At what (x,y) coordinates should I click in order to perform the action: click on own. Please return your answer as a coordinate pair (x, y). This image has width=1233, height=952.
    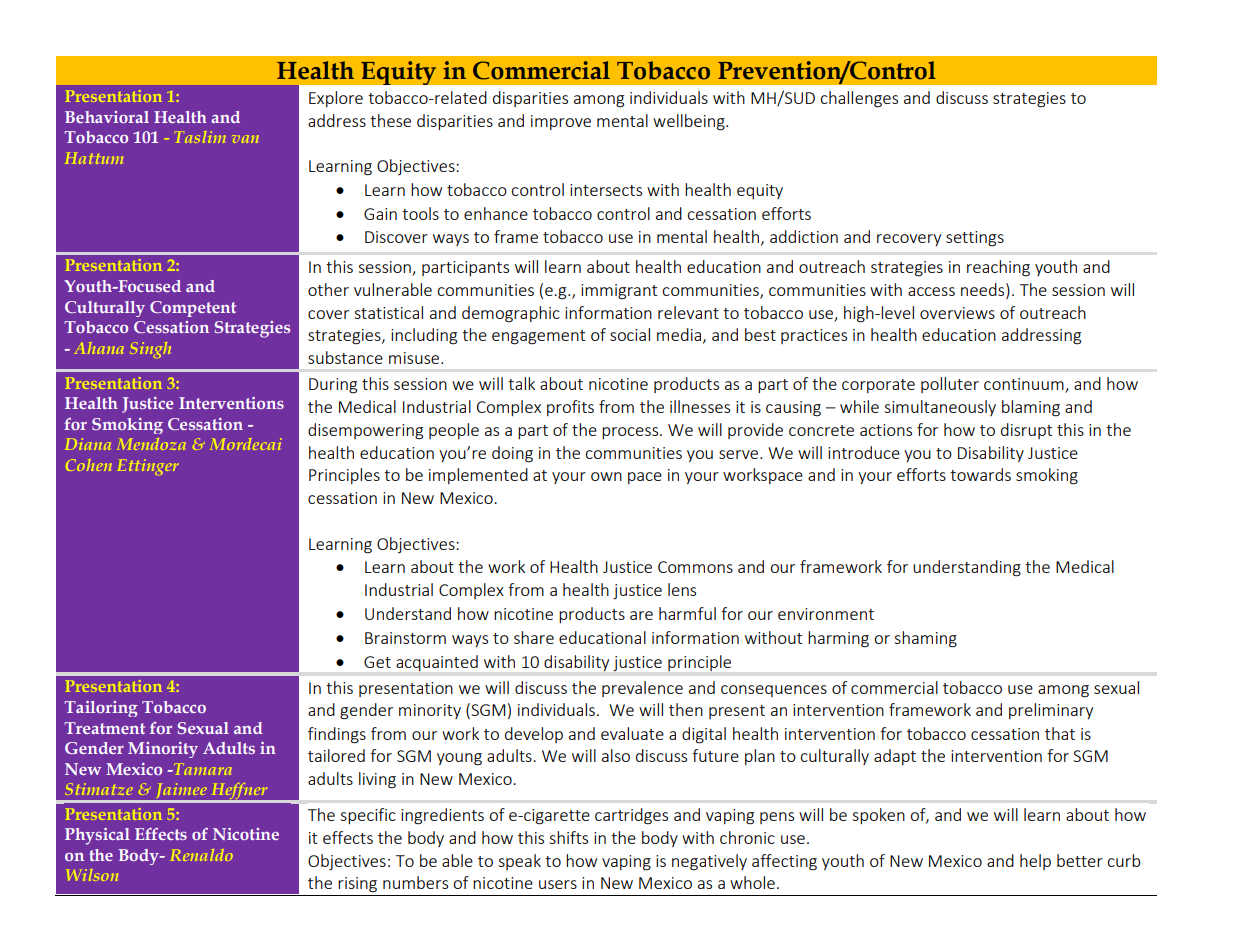
    Looking at the image, I should click on (606, 476).
